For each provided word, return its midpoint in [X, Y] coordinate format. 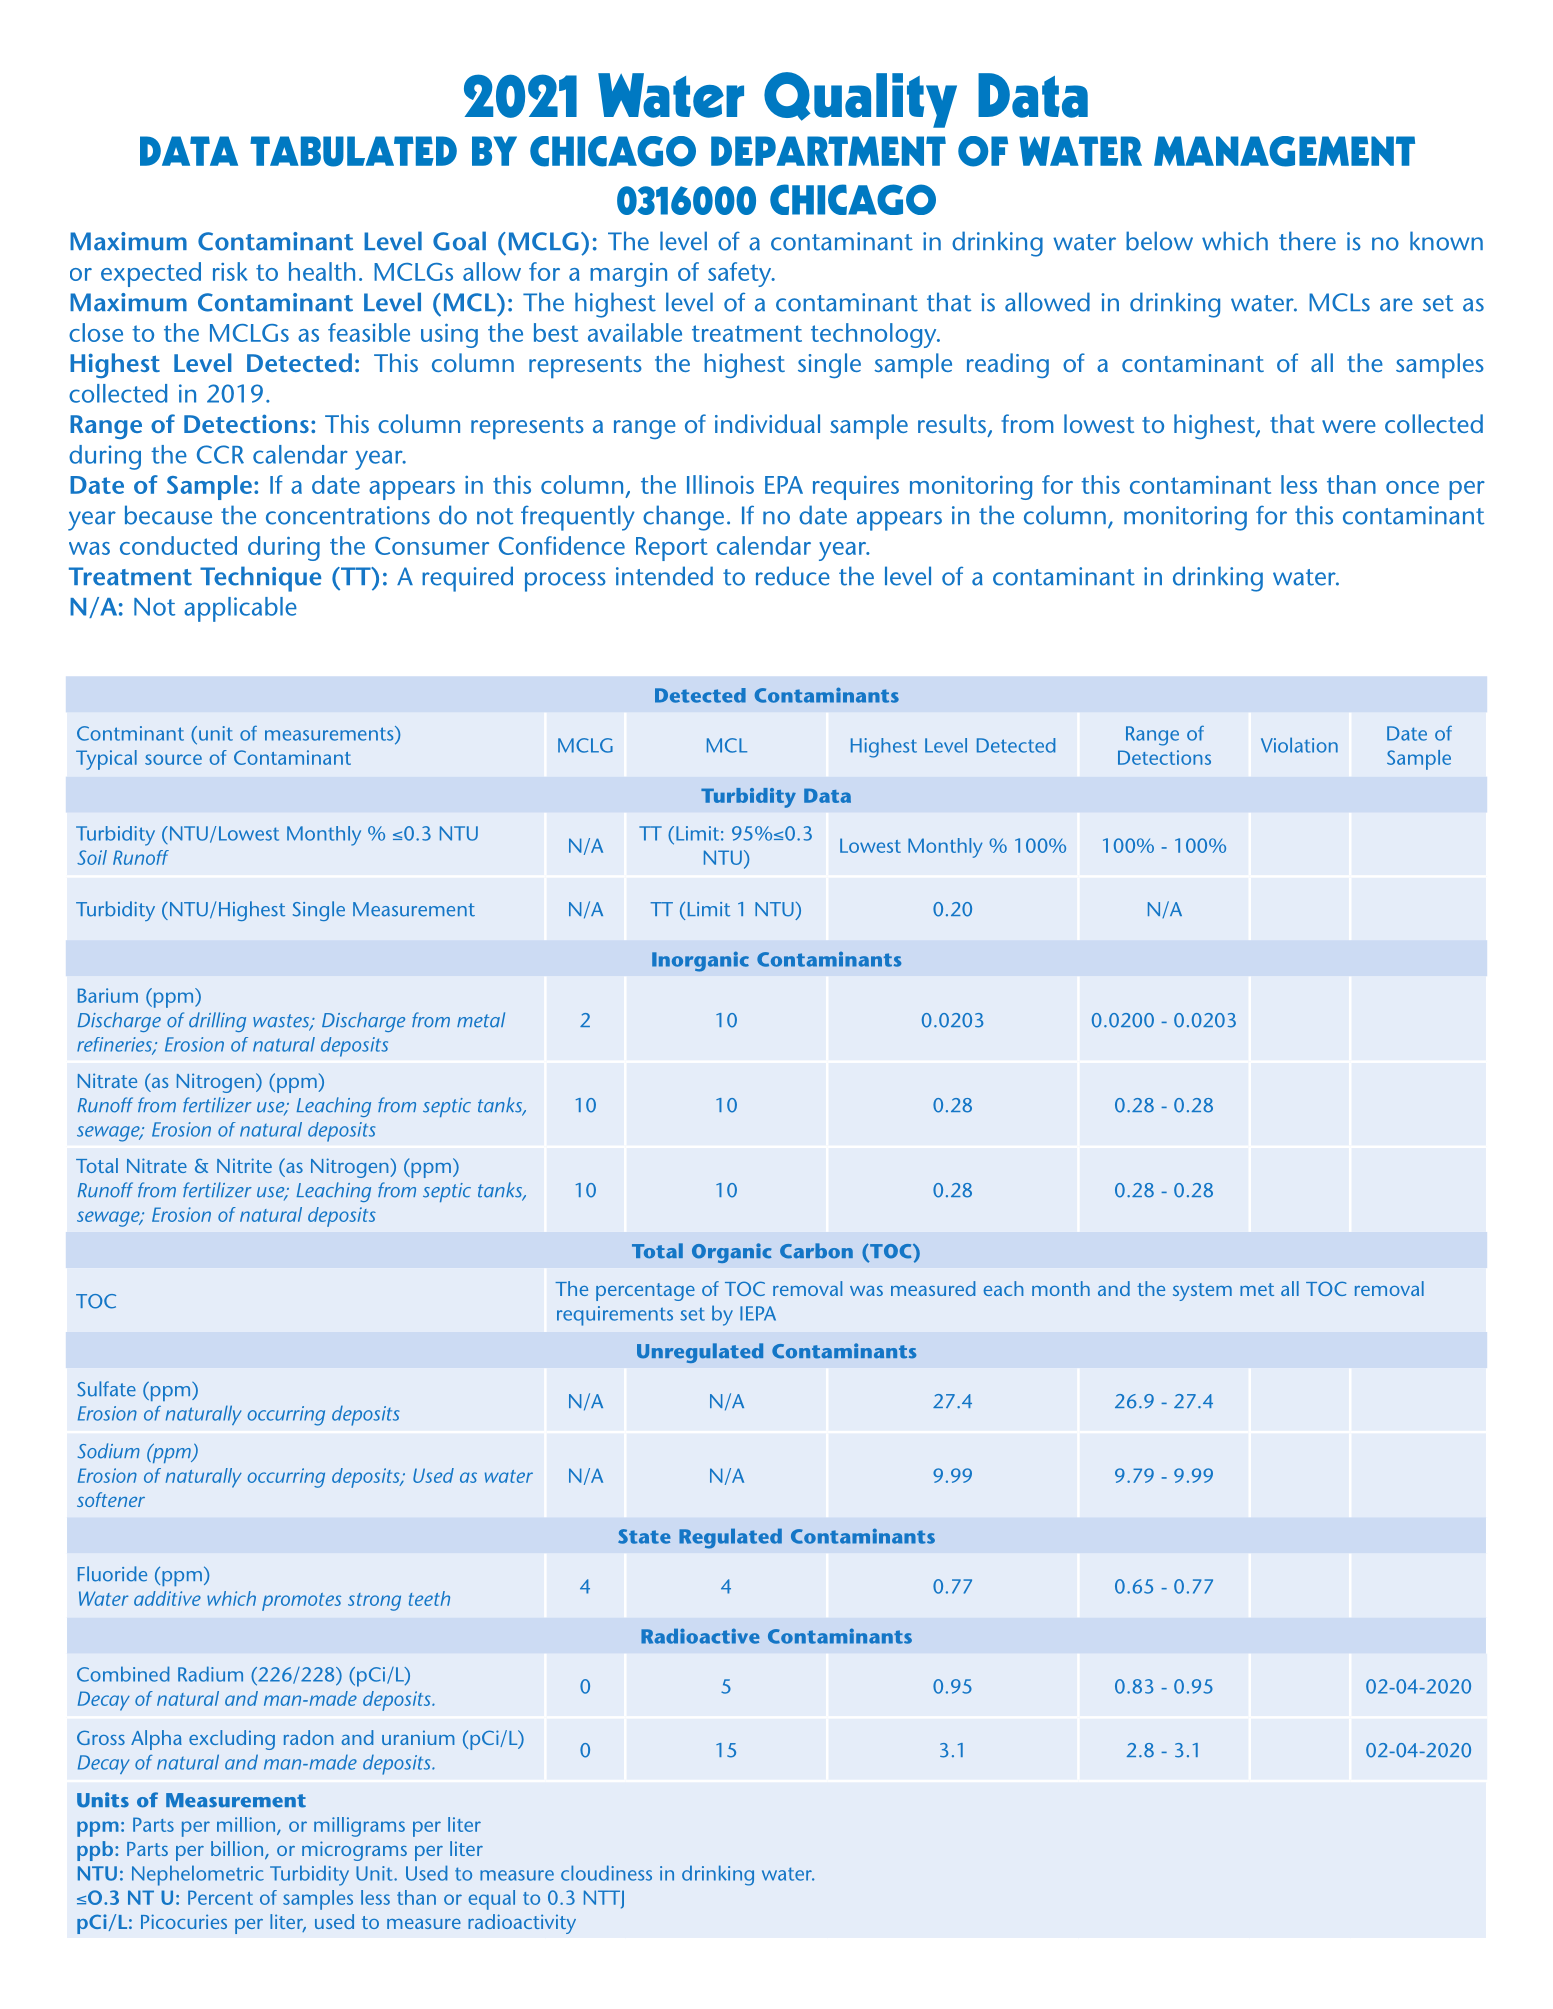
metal [481, 1020]
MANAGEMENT [1284, 151]
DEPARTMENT [828, 151]
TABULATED [353, 151]
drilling [217, 1022]
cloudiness [606, 1873]
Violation [1299, 745]
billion [238, 1850]
